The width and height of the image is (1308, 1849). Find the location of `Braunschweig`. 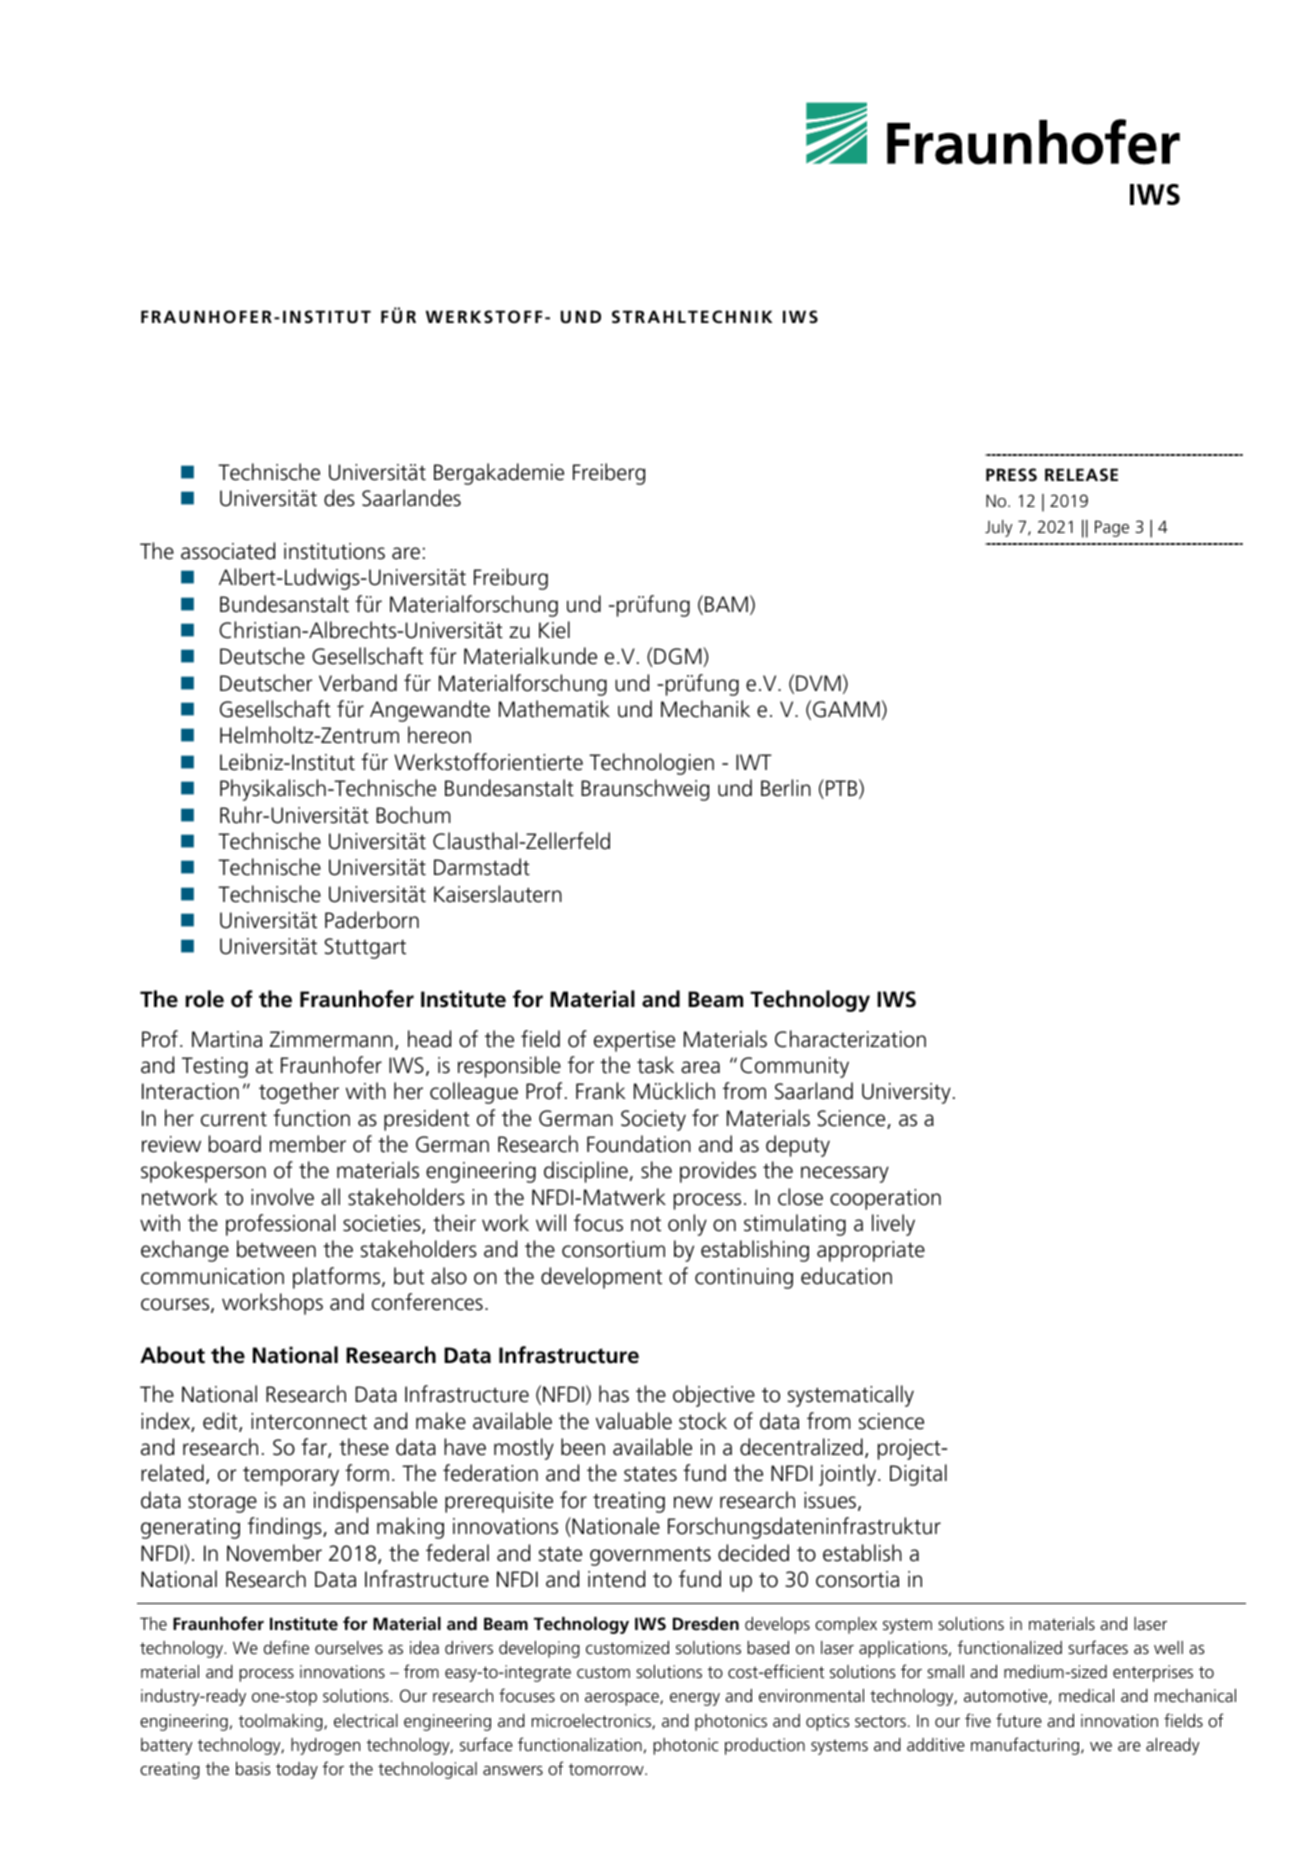

Braunschweig is located at coordinates (645, 790).
